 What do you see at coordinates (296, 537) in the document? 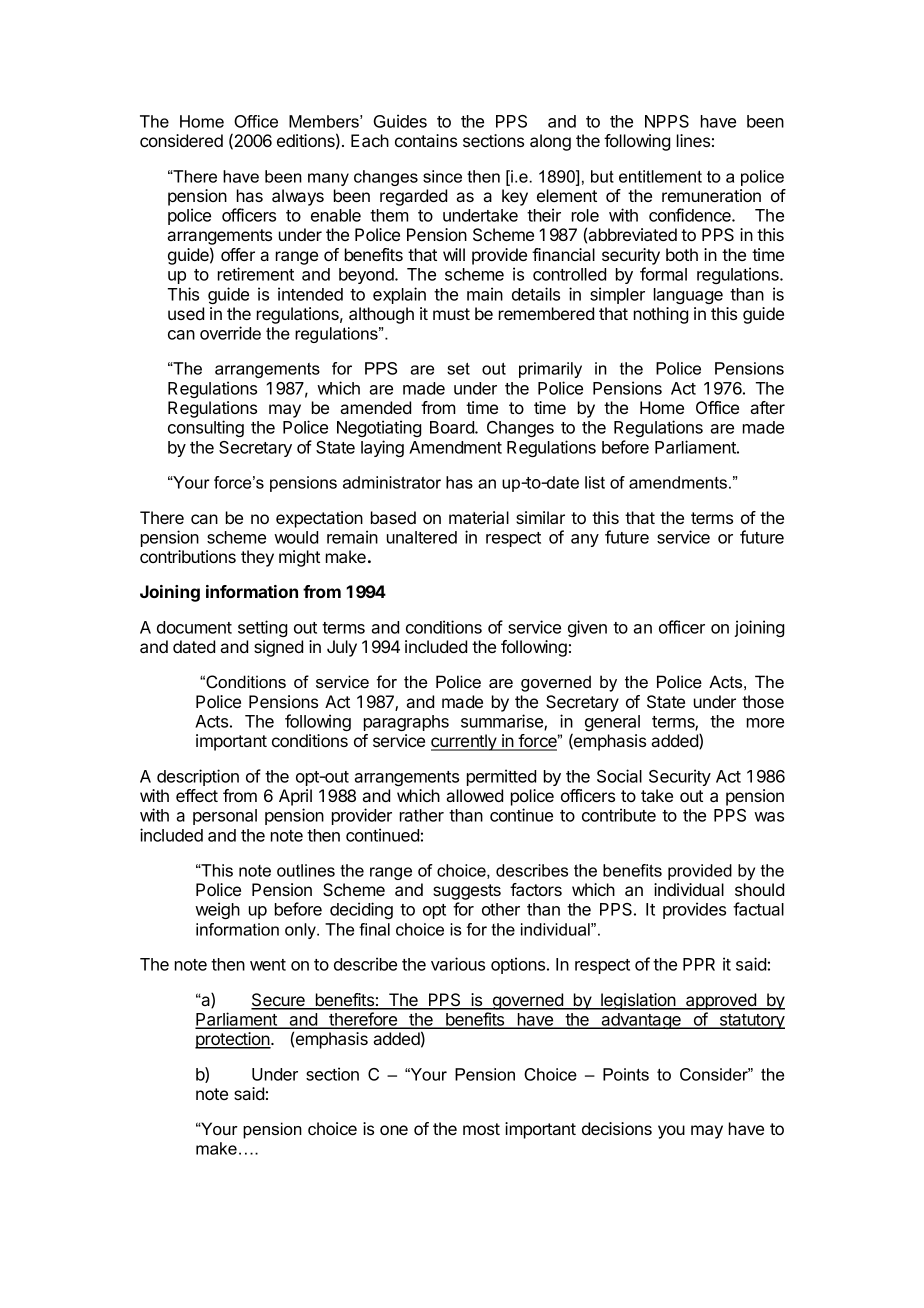
I see `would` at bounding box center [296, 537].
